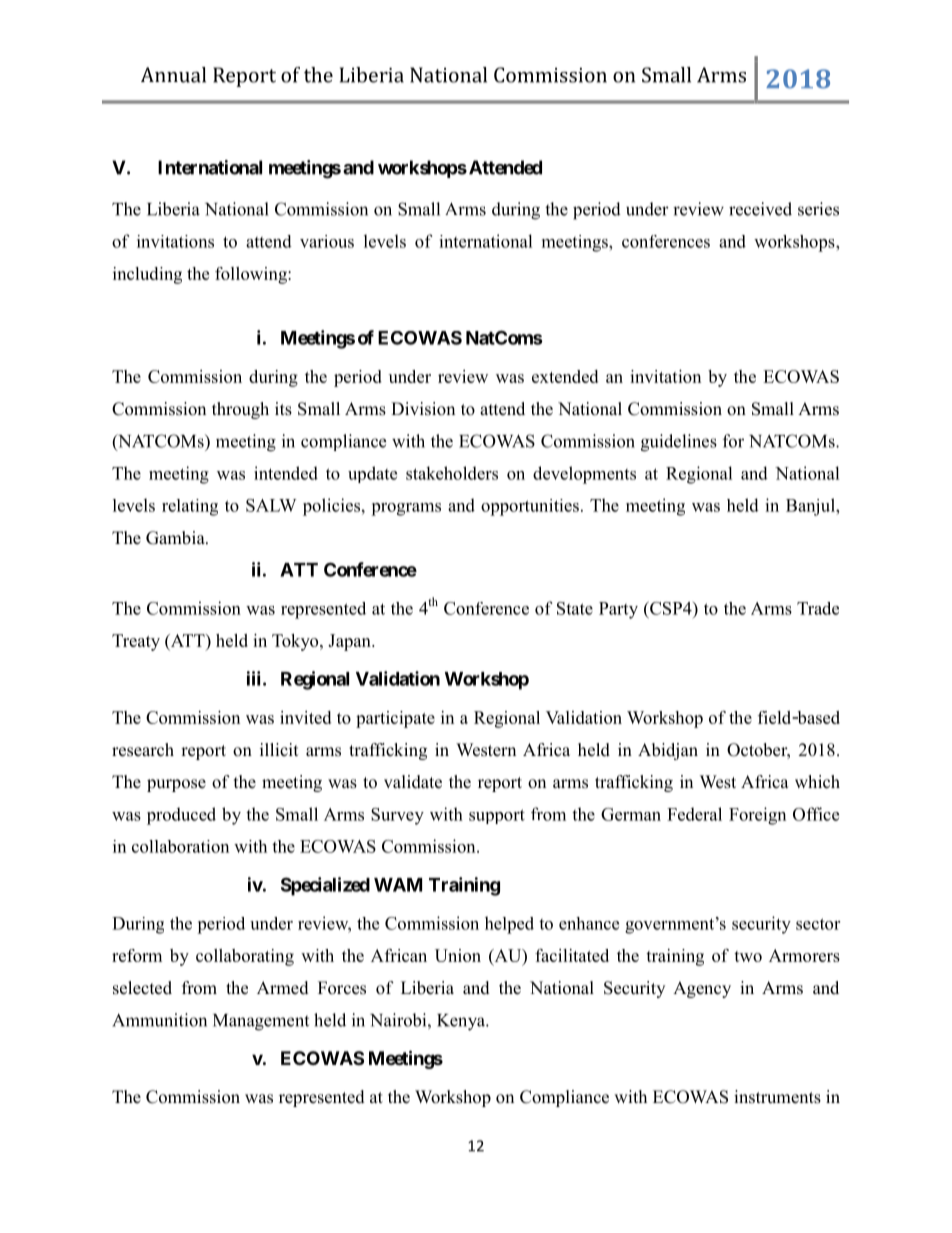 This image has width=952, height=1233. I want to click on Trade, so click(818, 608).
